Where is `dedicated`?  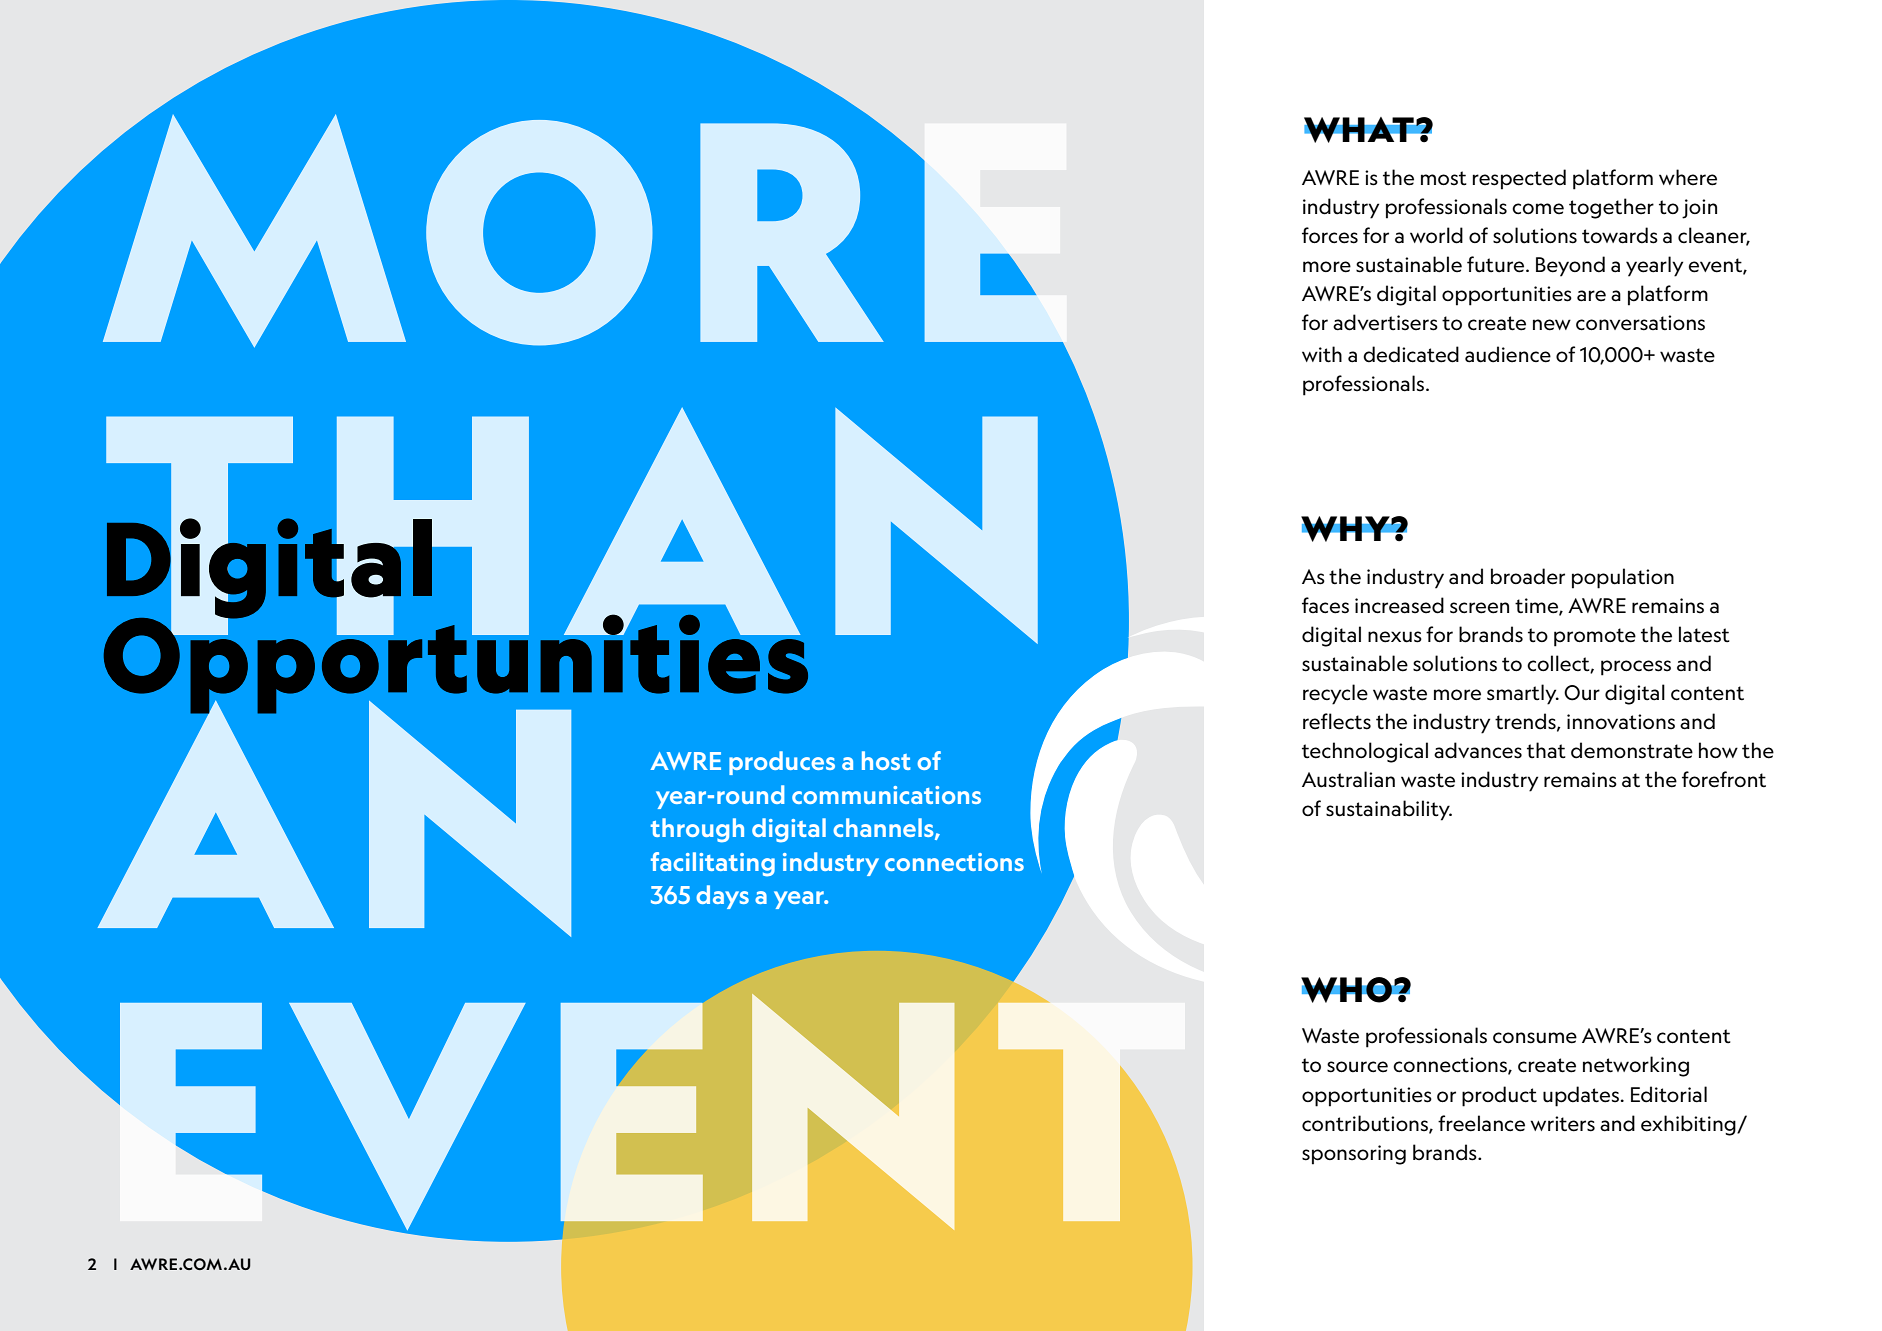
dedicated is located at coordinates (1411, 354).
